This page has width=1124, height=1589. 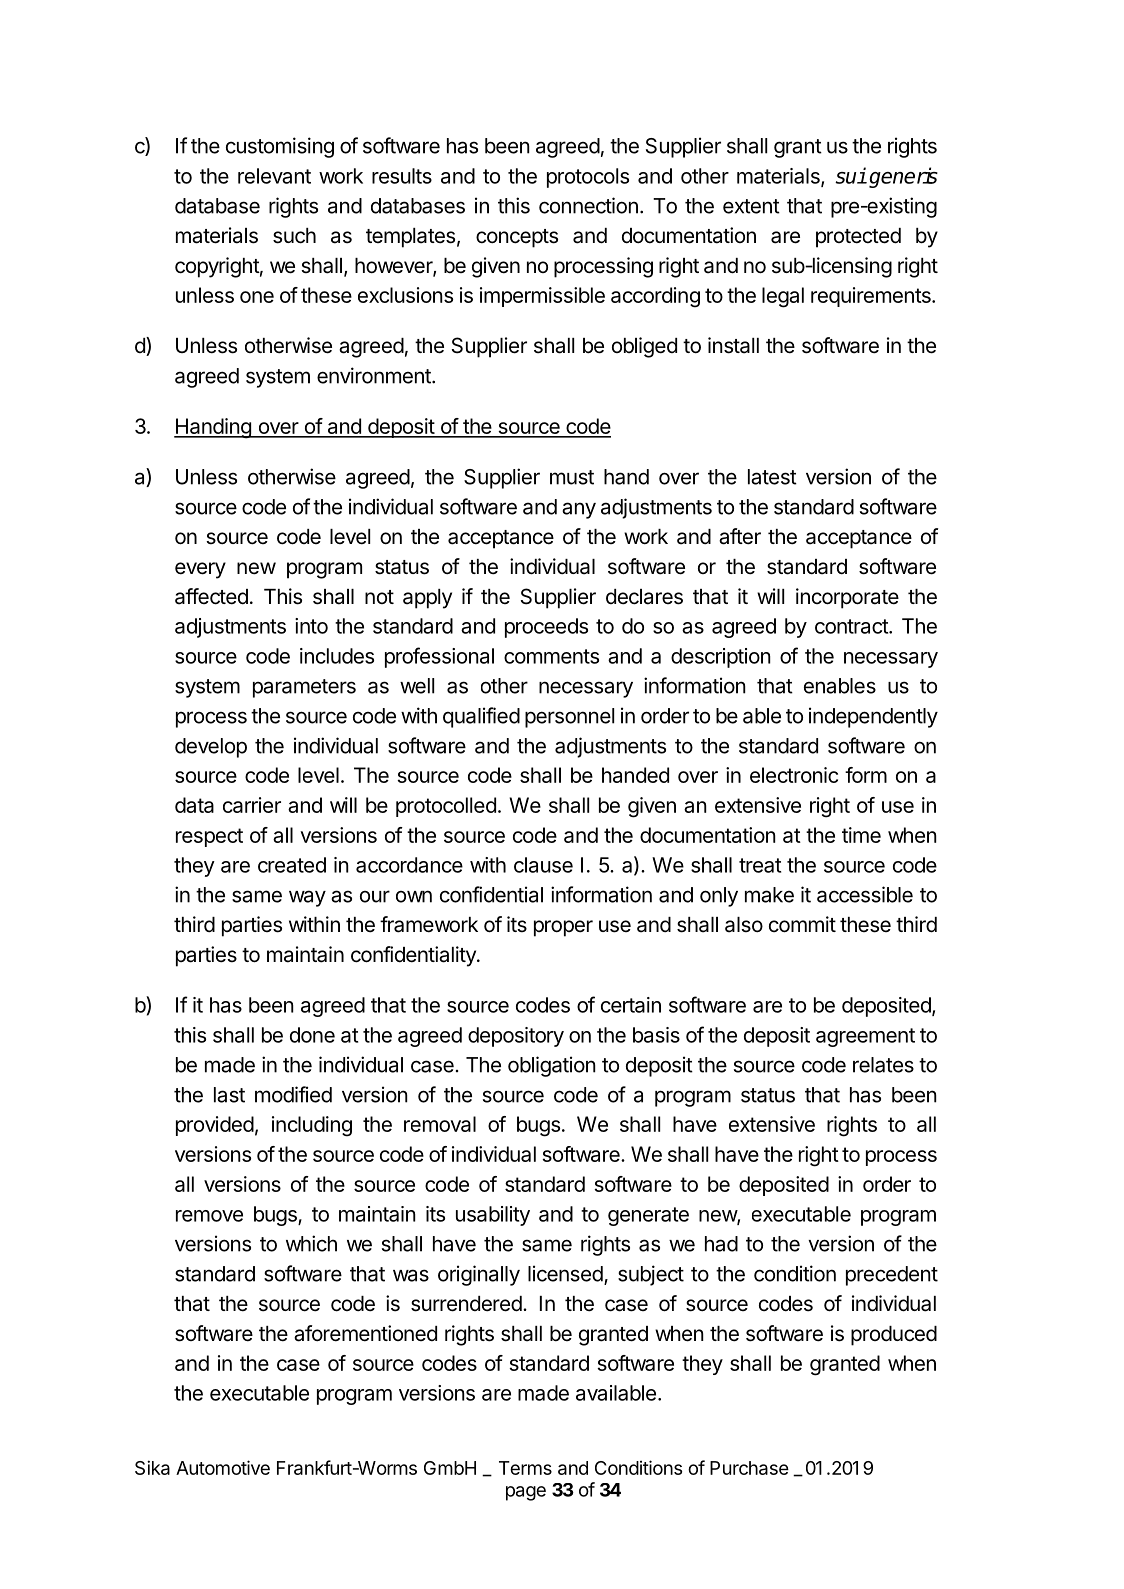 What do you see at coordinates (552, 1066) in the page?
I see `obligation` at bounding box center [552, 1066].
